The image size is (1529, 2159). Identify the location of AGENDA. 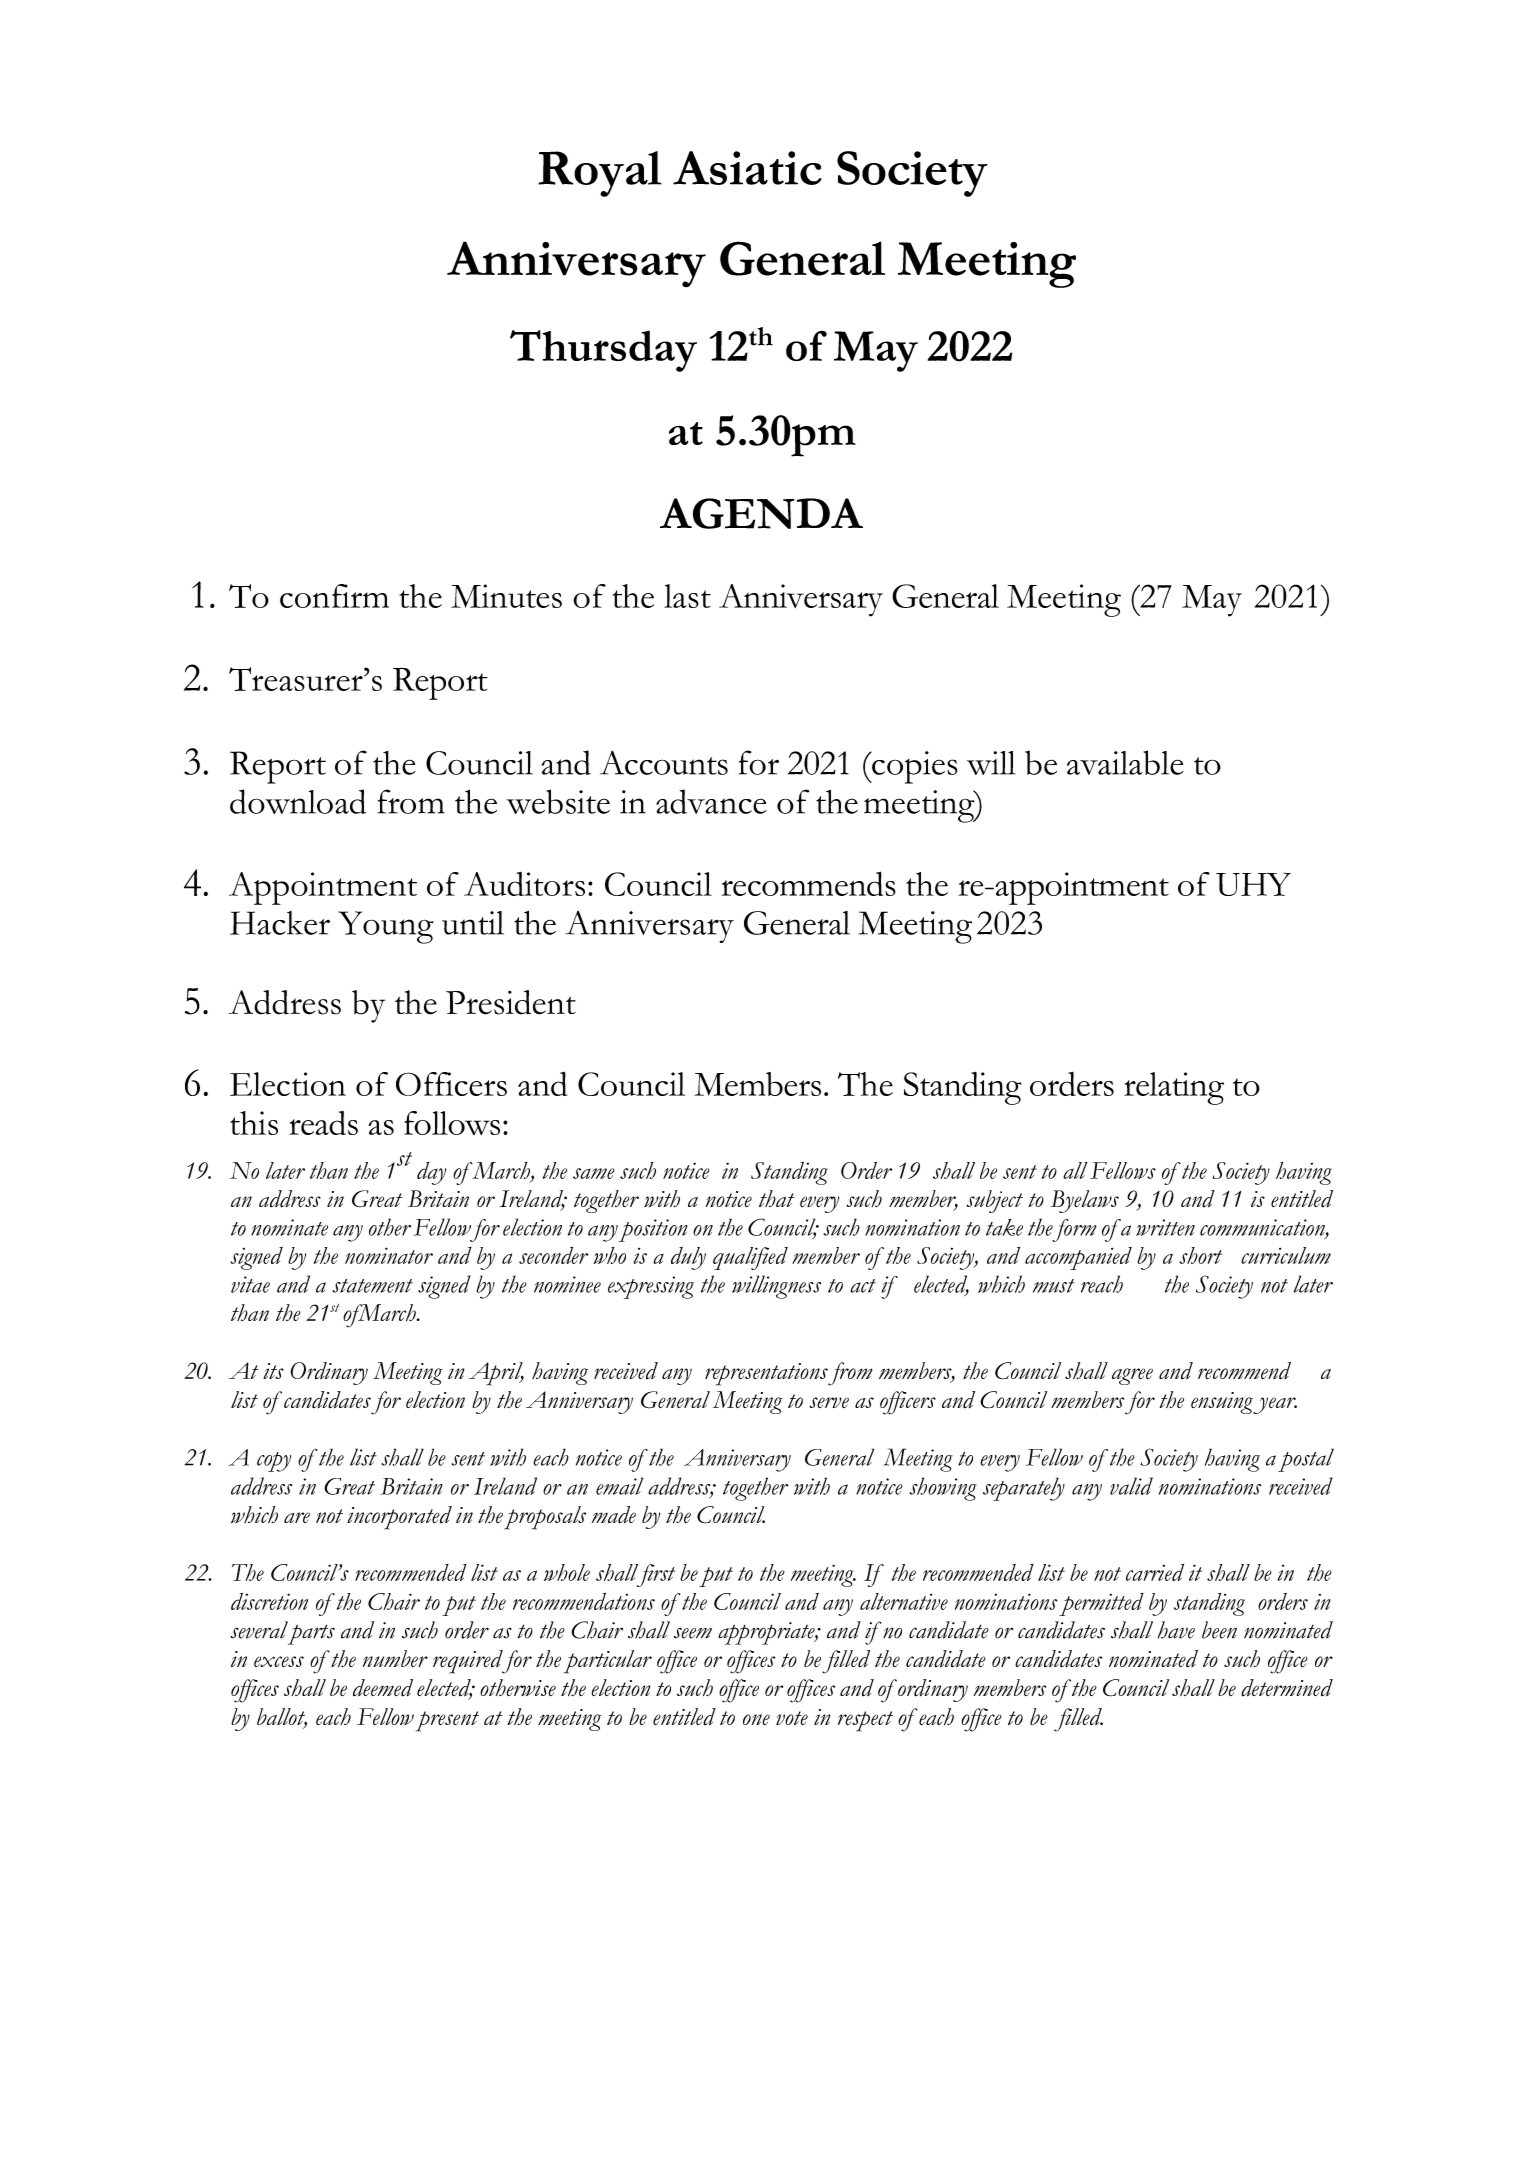
(761, 513).
